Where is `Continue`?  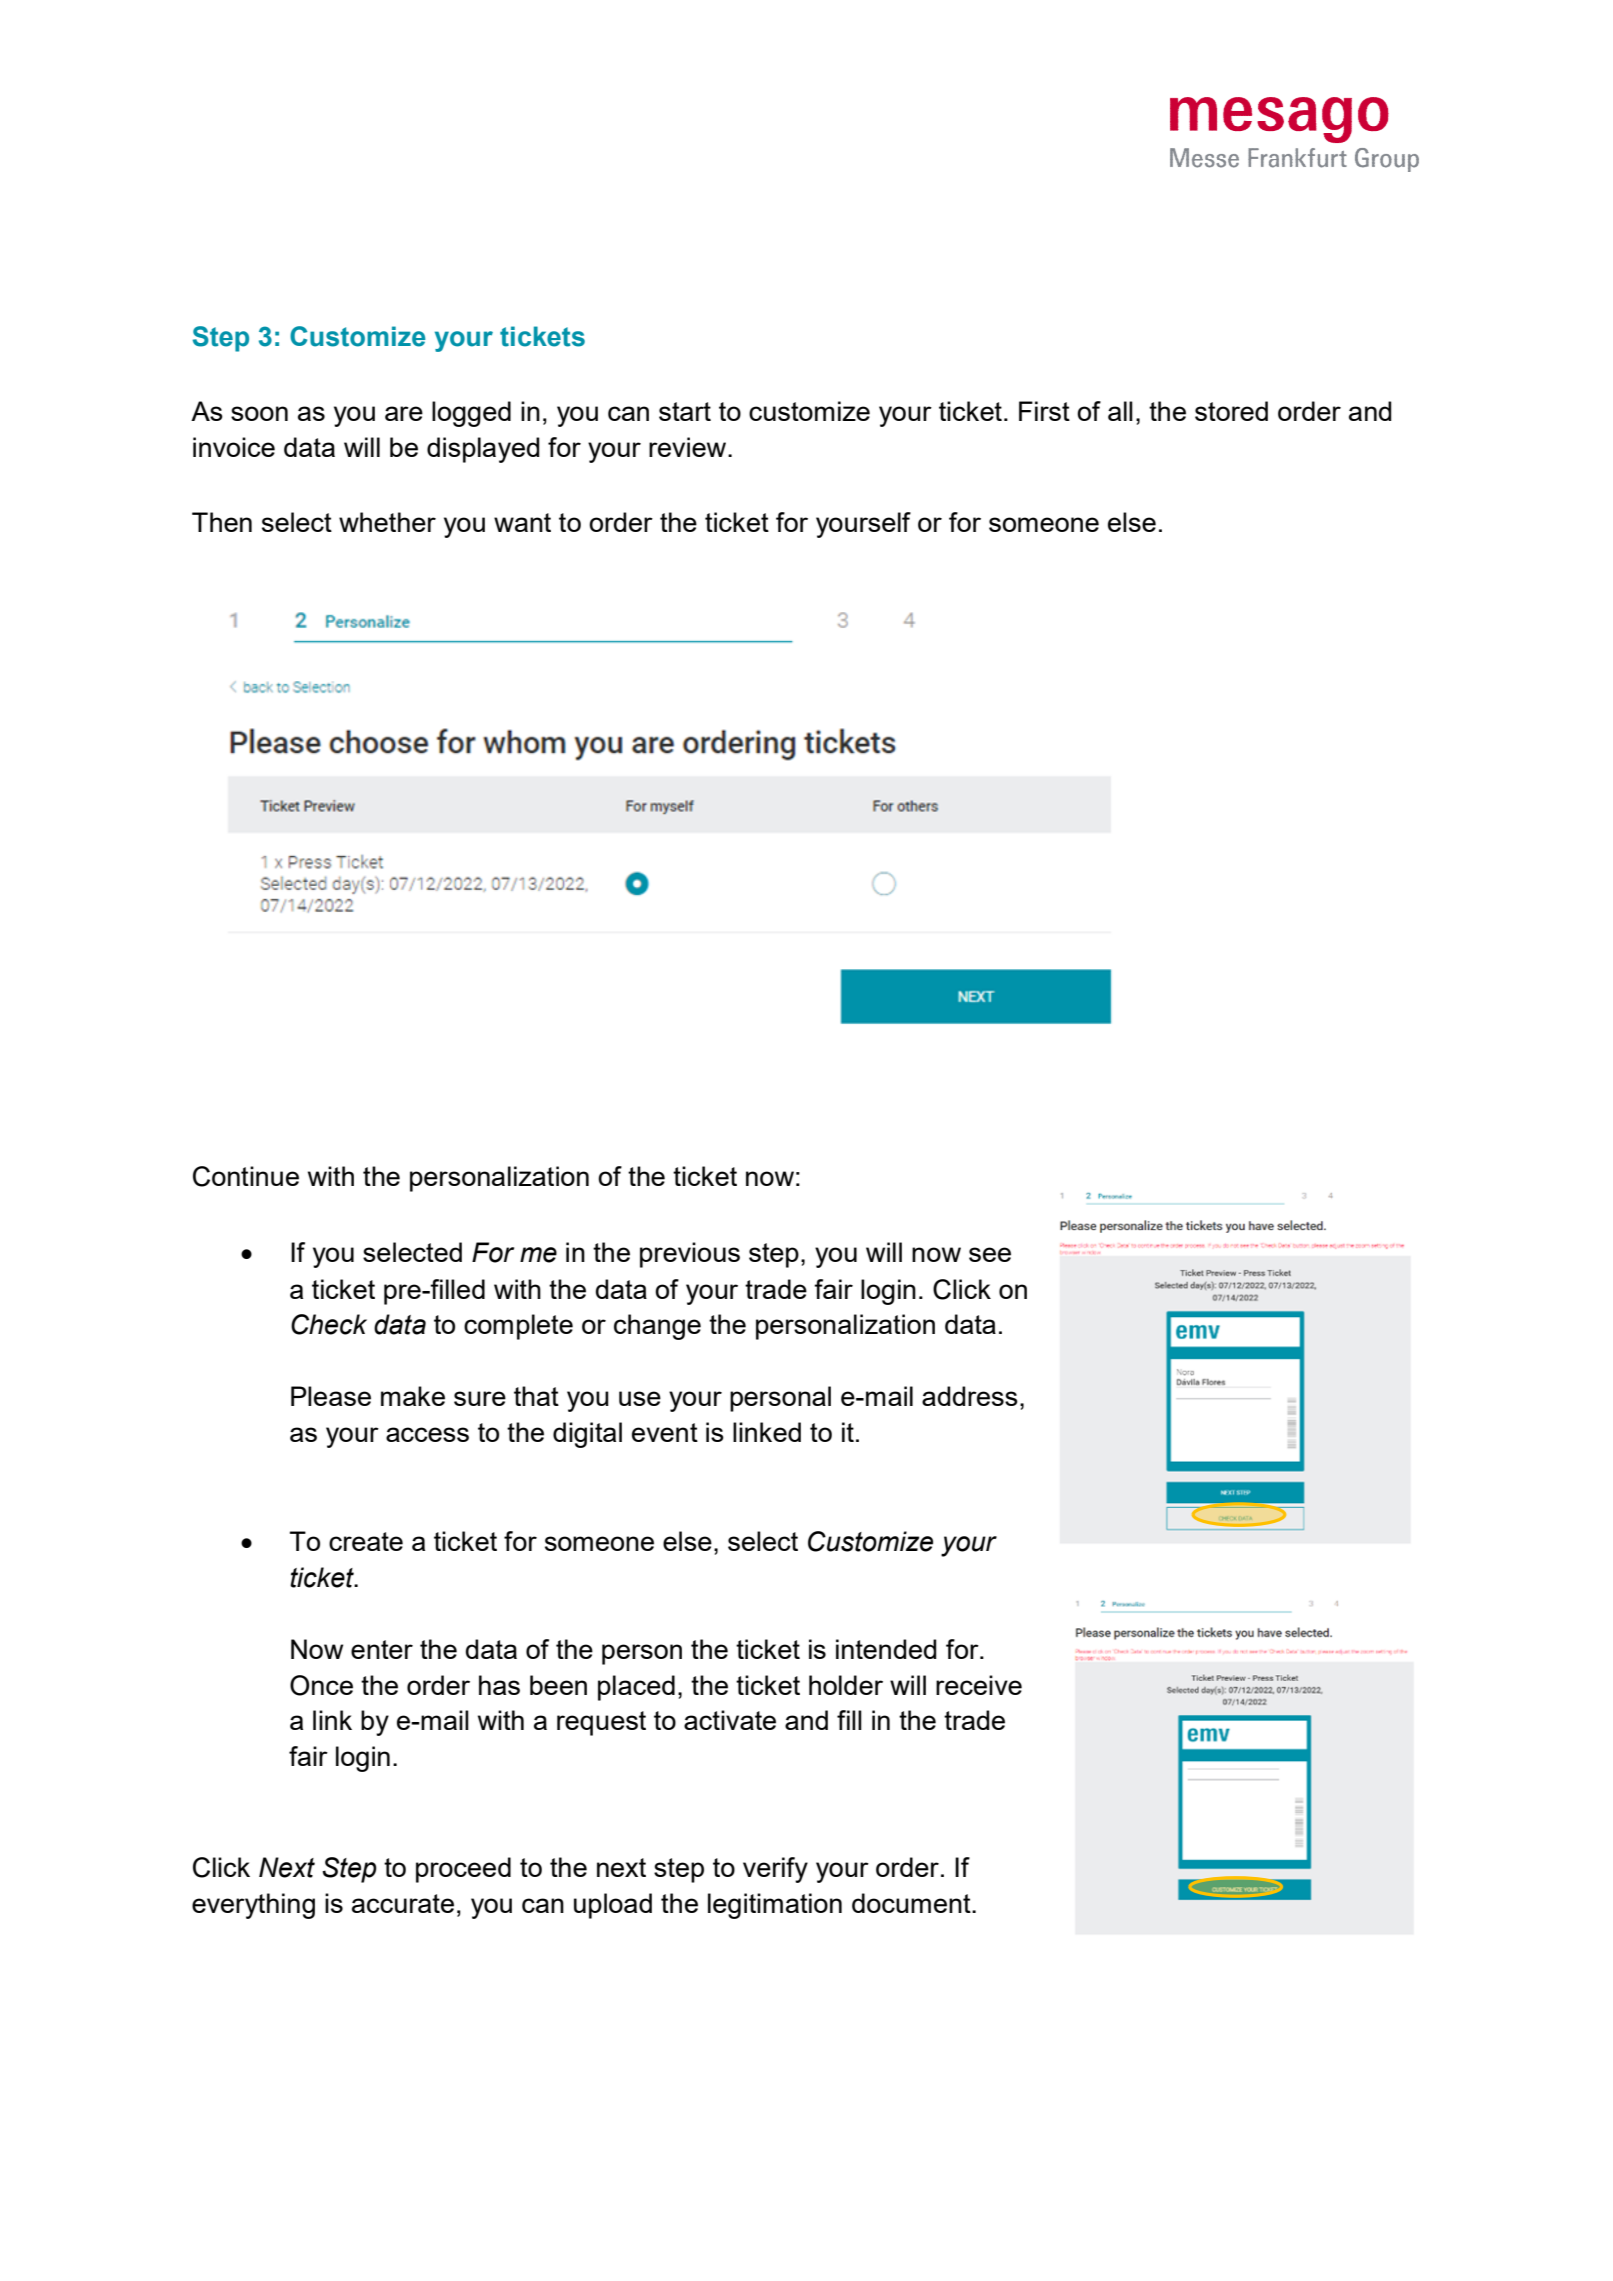 Continue is located at coordinates (246, 1176).
